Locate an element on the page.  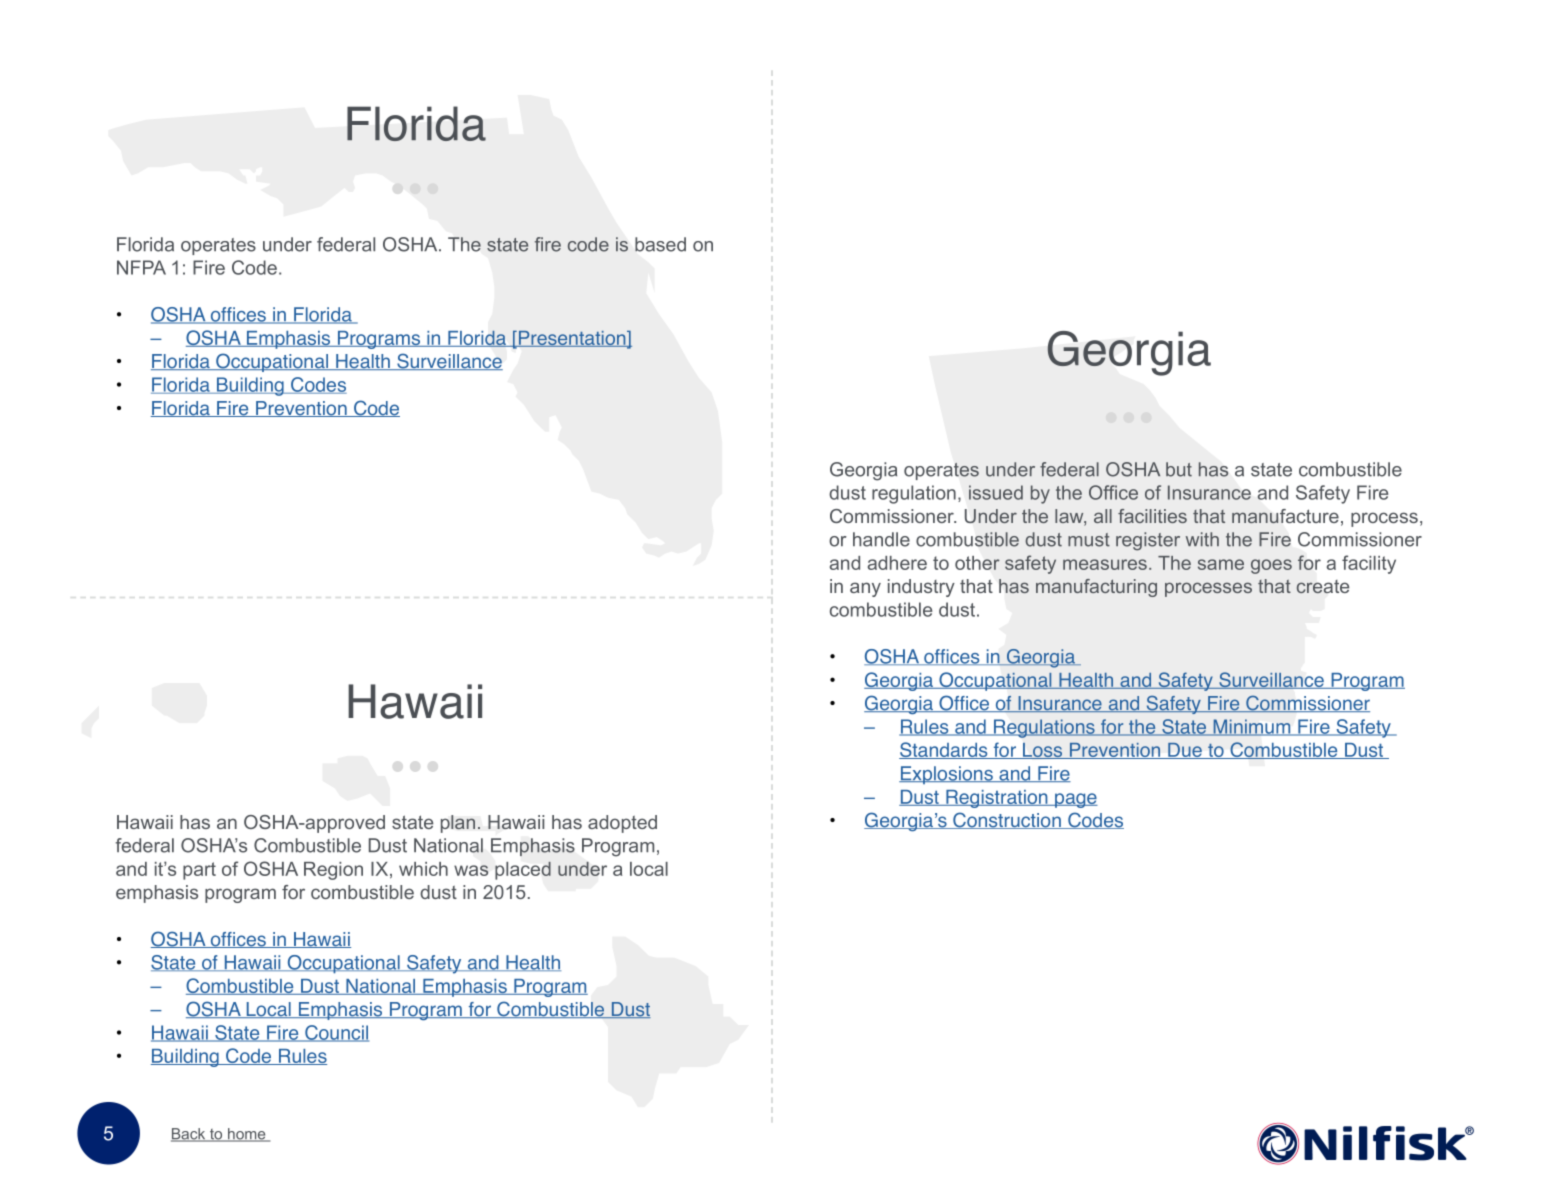
Council is located at coordinates (336, 1033).
